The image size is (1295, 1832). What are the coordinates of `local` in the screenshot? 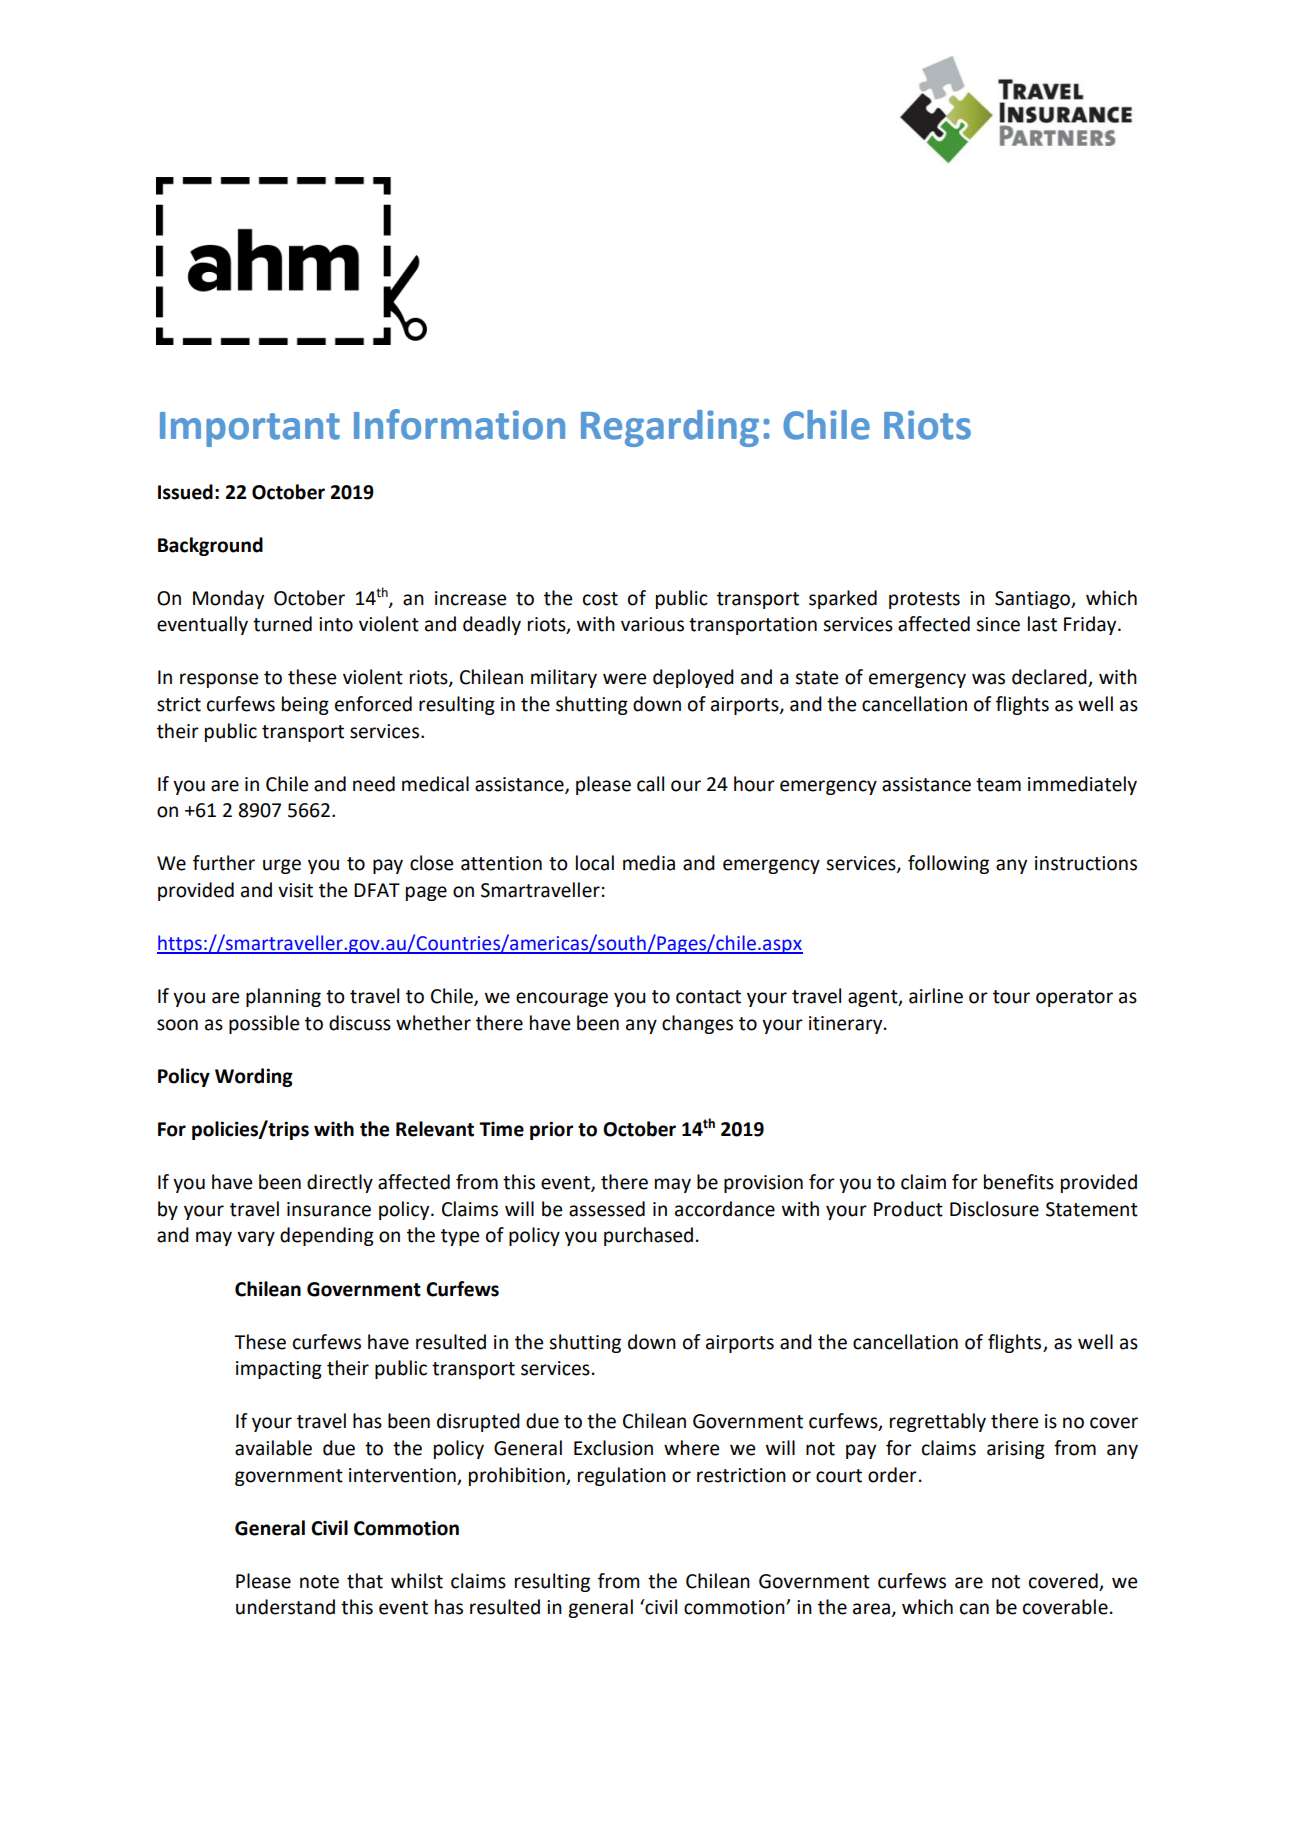 It's located at (595, 863).
